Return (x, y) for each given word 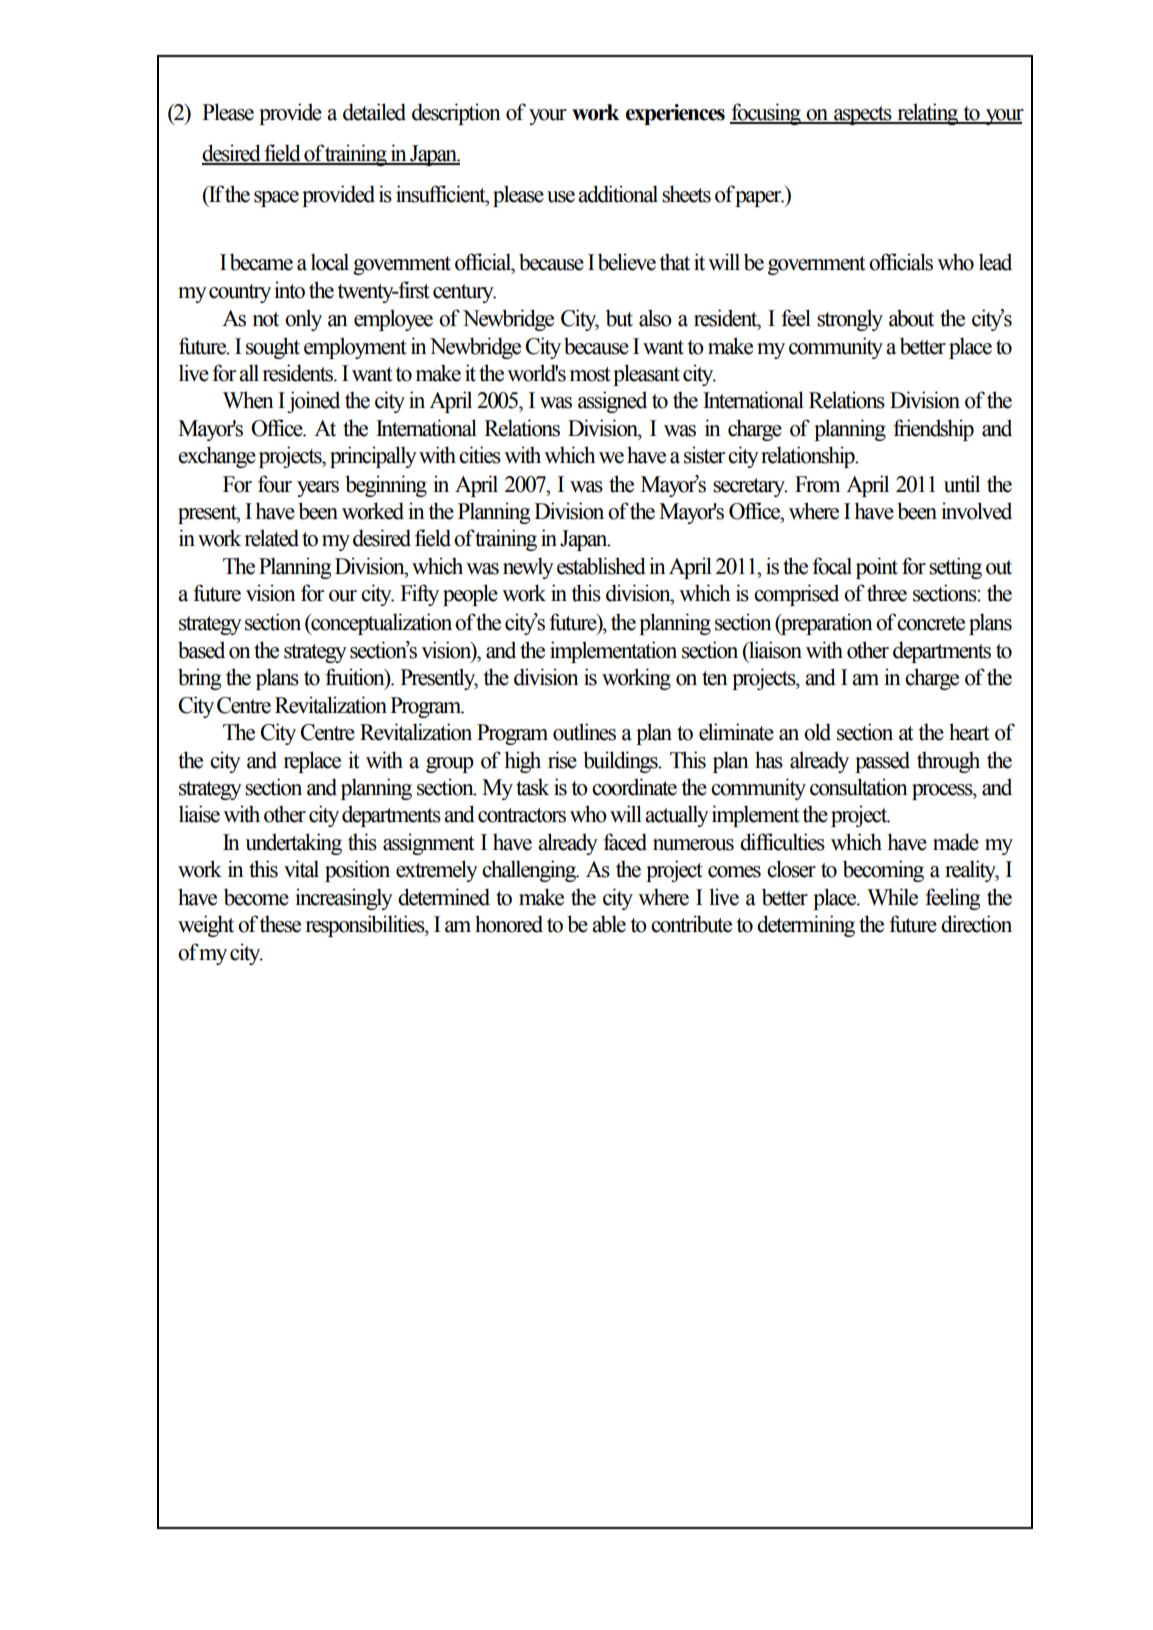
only (303, 320)
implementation (613, 652)
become (256, 897)
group (450, 765)
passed (882, 762)
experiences (675, 114)
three (887, 593)
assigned (612, 402)
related (271, 538)
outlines (584, 732)
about (911, 318)
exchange (217, 457)
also (655, 318)
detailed (374, 112)
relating (928, 114)
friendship (933, 430)
